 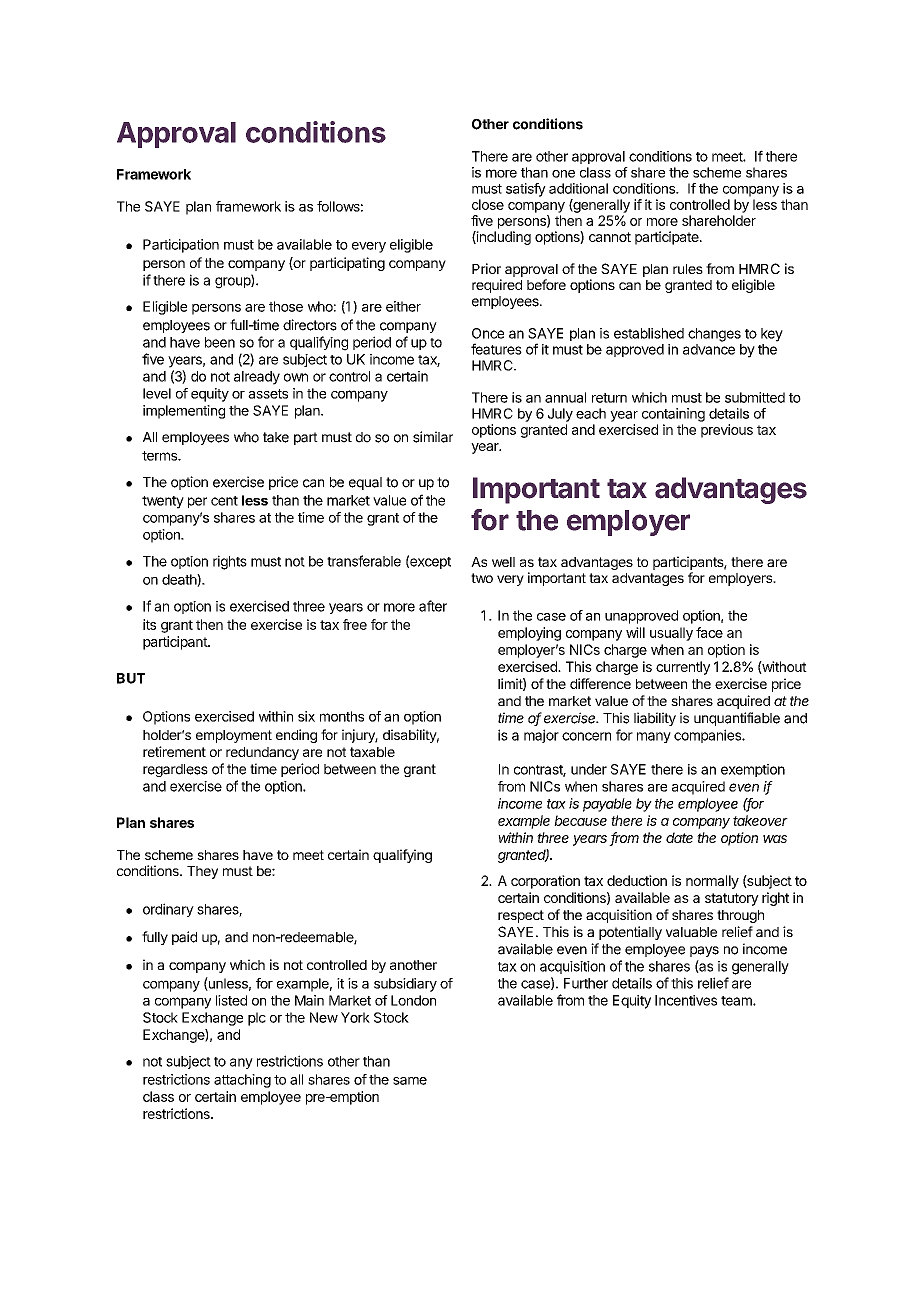 I want to click on group, so click(x=233, y=282).
